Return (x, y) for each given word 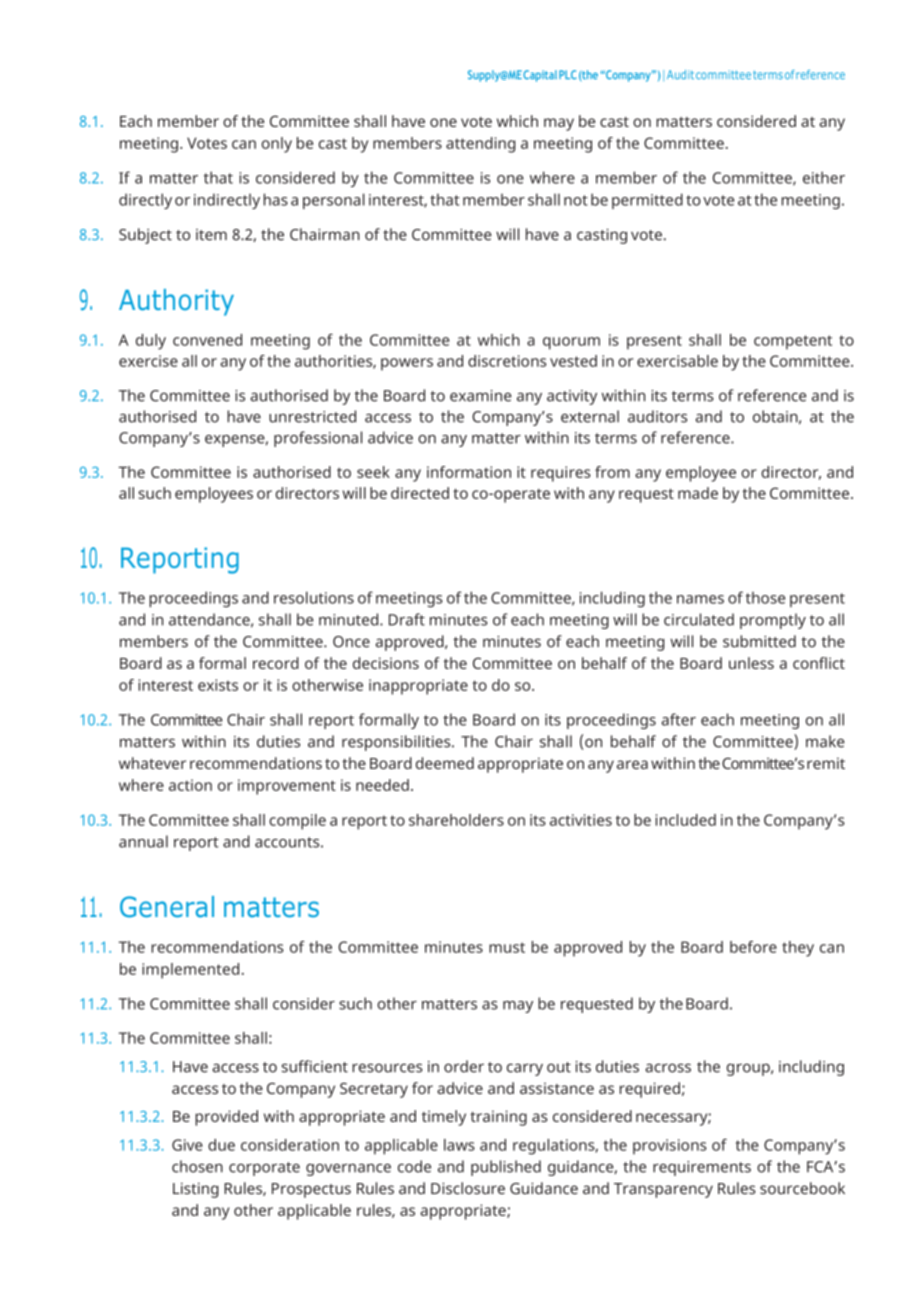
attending (480, 145)
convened (207, 340)
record (276, 663)
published (506, 1168)
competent (793, 342)
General (167, 907)
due (221, 1145)
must (507, 947)
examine (481, 396)
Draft (407, 619)
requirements (702, 1168)
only (277, 145)
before (753, 947)
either (824, 177)
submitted (759, 641)
